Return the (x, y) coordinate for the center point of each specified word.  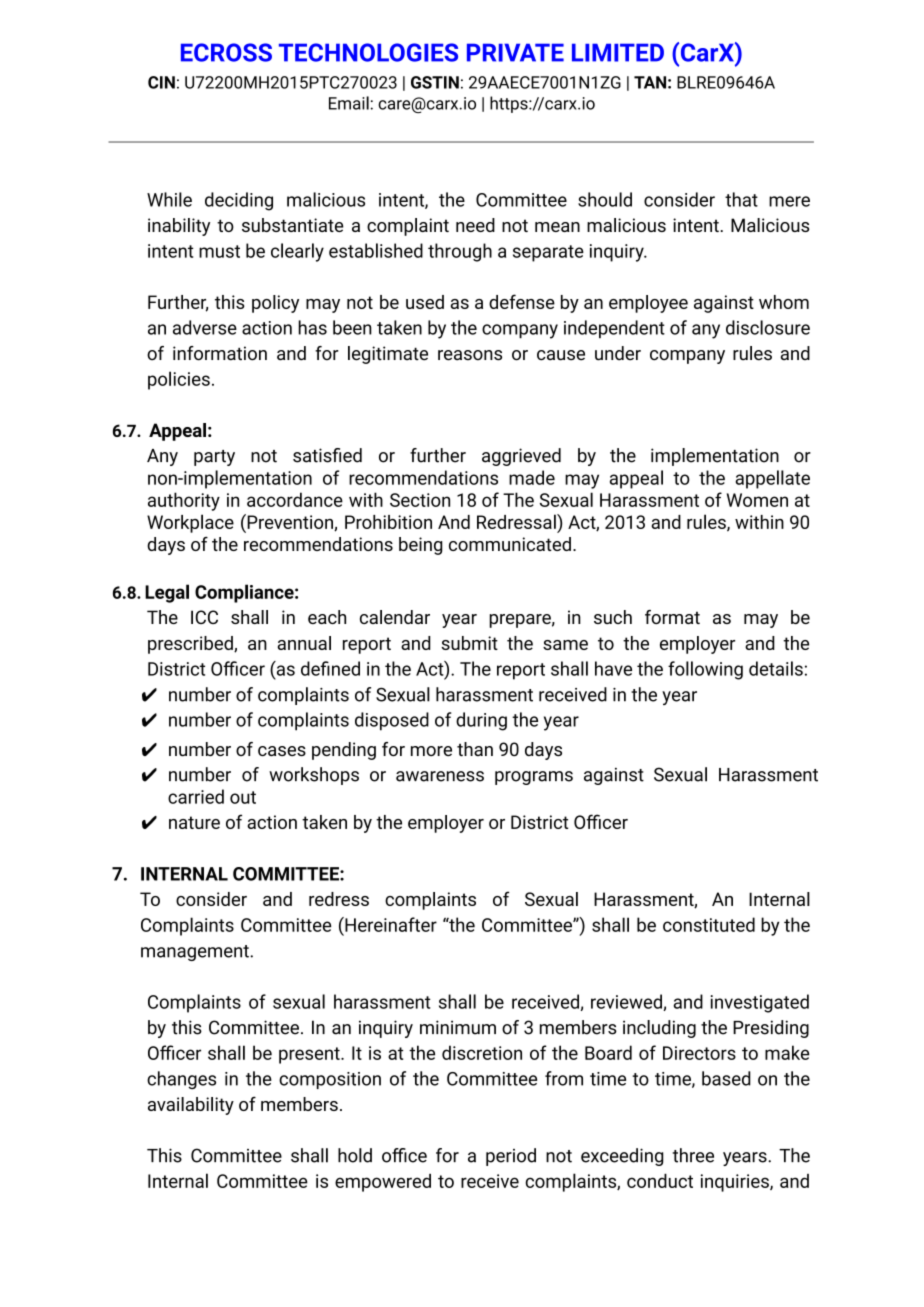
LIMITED (618, 52)
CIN (161, 82)
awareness (440, 776)
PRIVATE (515, 52)
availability (191, 1106)
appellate (772, 479)
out (243, 797)
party (214, 458)
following (705, 670)
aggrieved (521, 457)
